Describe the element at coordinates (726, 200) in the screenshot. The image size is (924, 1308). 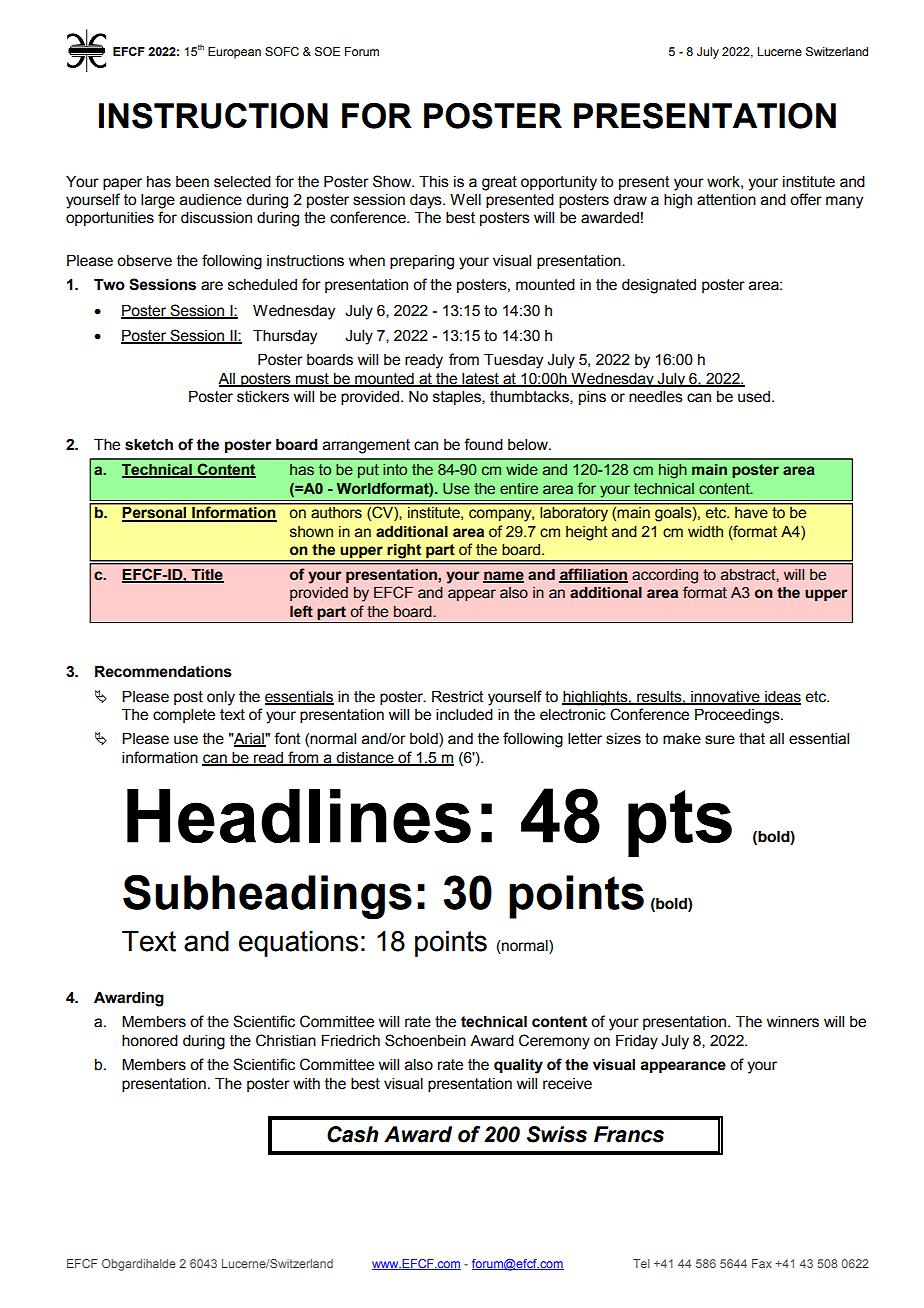
I see `attention` at that location.
